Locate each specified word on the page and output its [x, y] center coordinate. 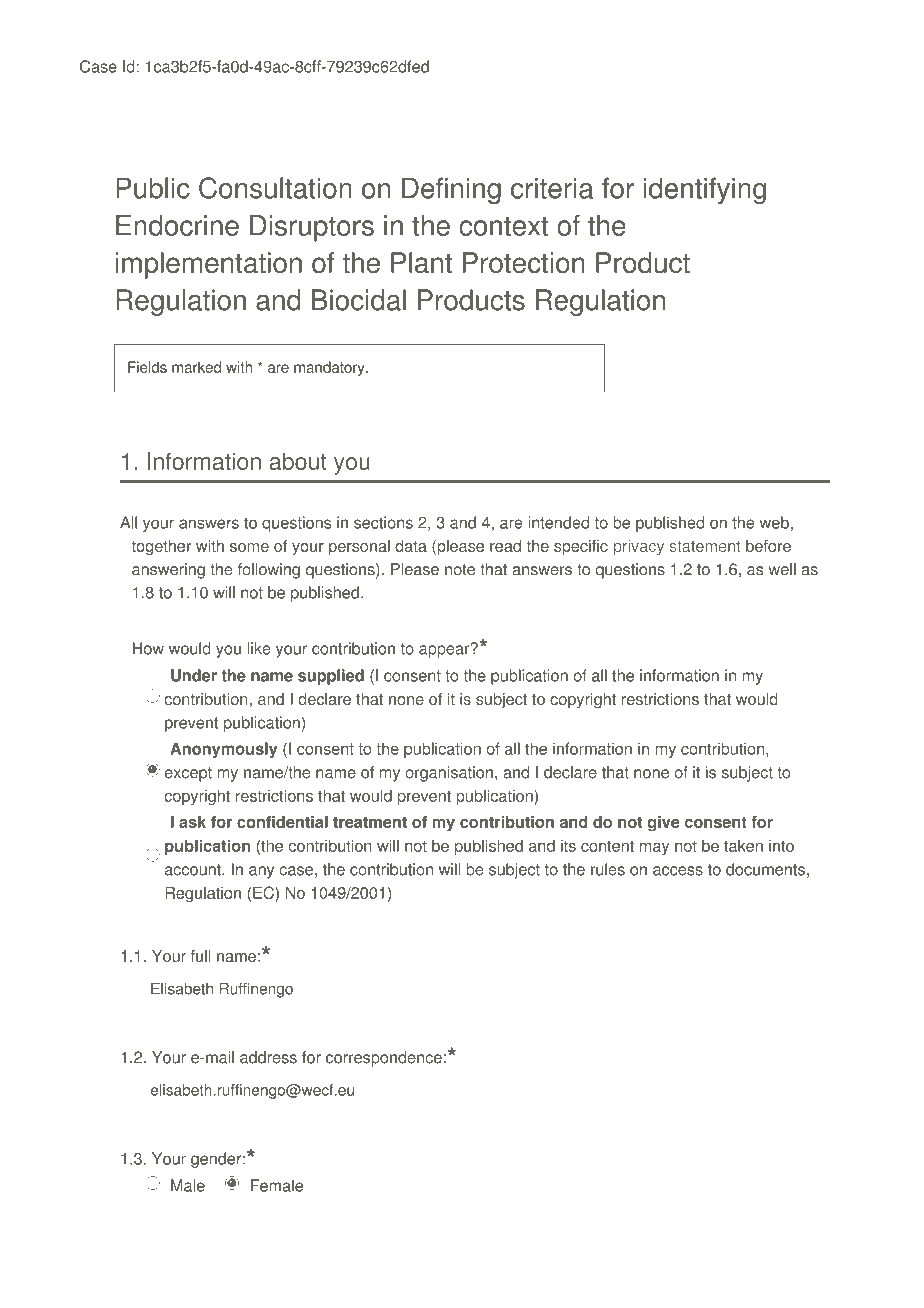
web [774, 522]
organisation [449, 774]
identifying [705, 190]
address [268, 1057]
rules [608, 869]
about [298, 461]
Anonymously [223, 750]
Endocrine [177, 225]
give [664, 824]
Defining [451, 190]
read [505, 546]
